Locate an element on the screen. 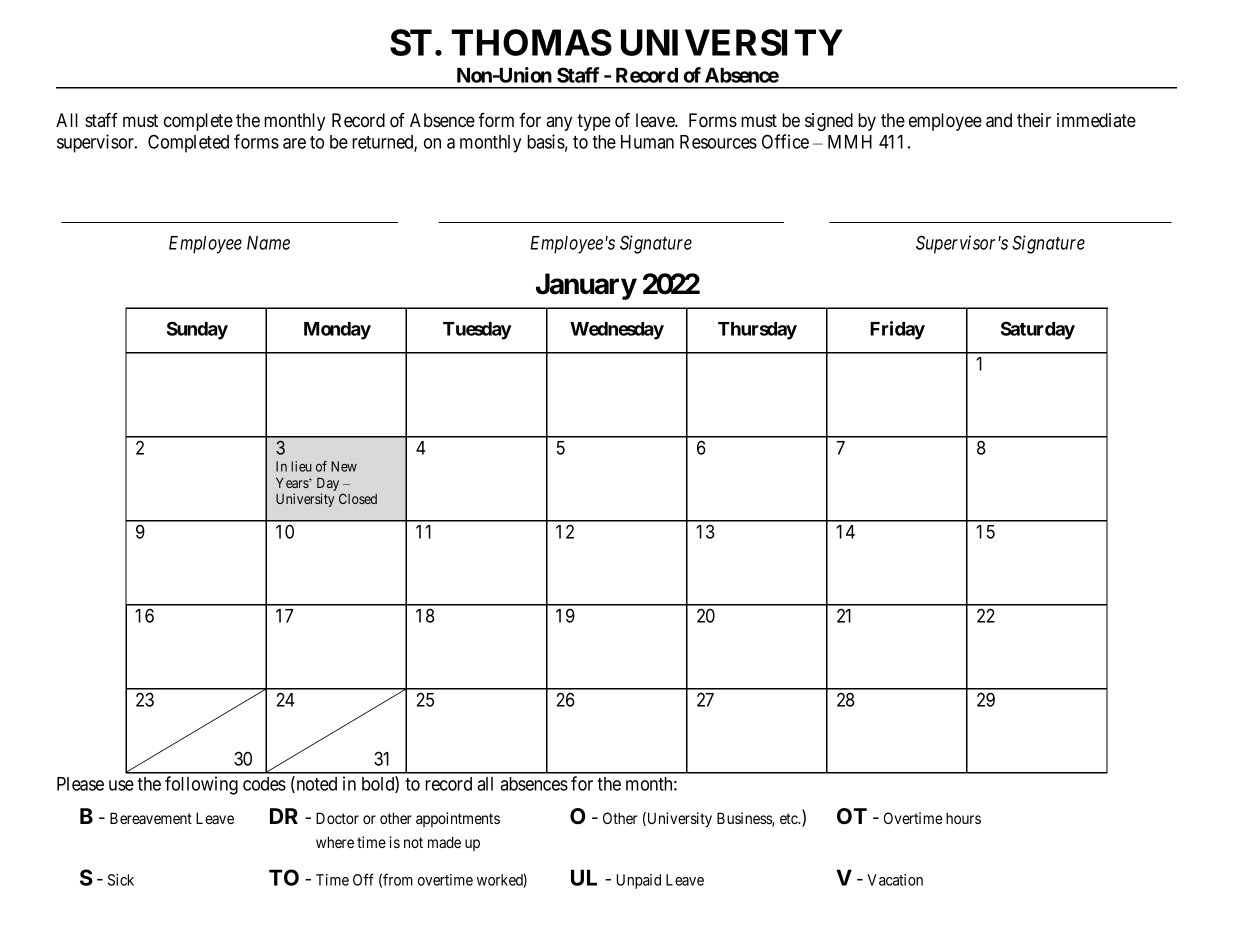 The height and width of the screenshot is (952, 1233). Sick is located at coordinates (121, 880).
